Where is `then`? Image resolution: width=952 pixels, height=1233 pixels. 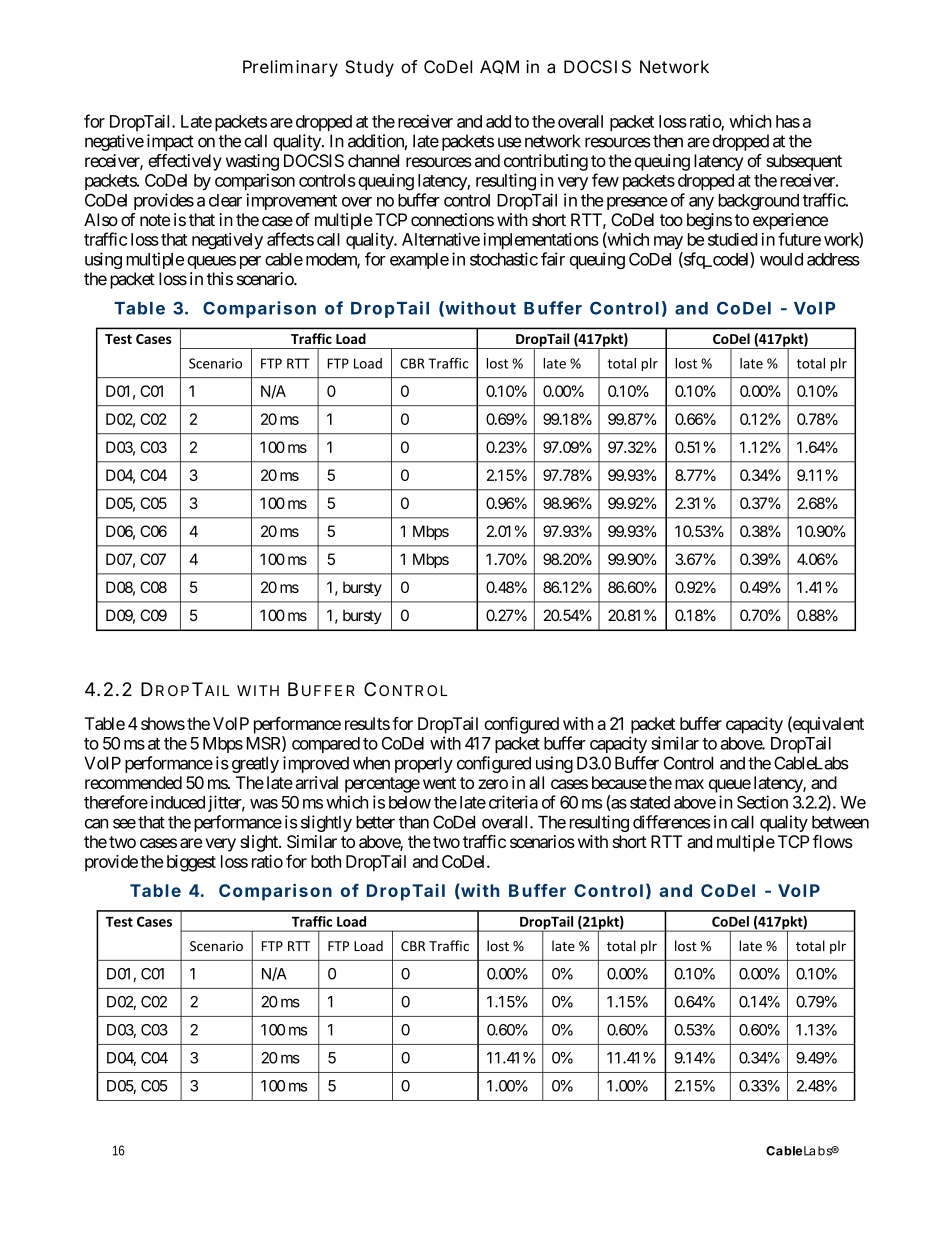 then is located at coordinates (668, 141).
